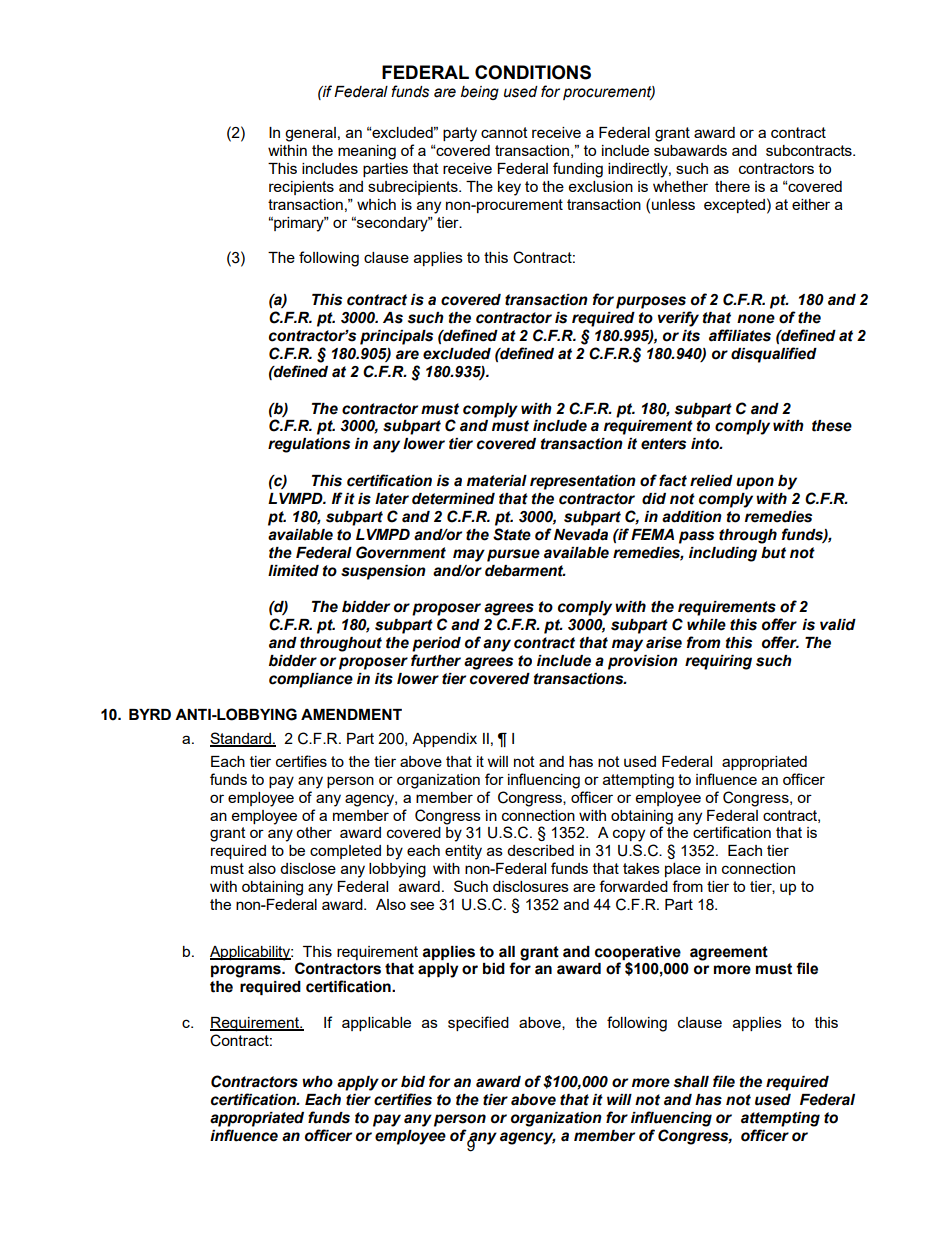  Describe the element at coordinates (310, 134) in the document. I see `general` at that location.
